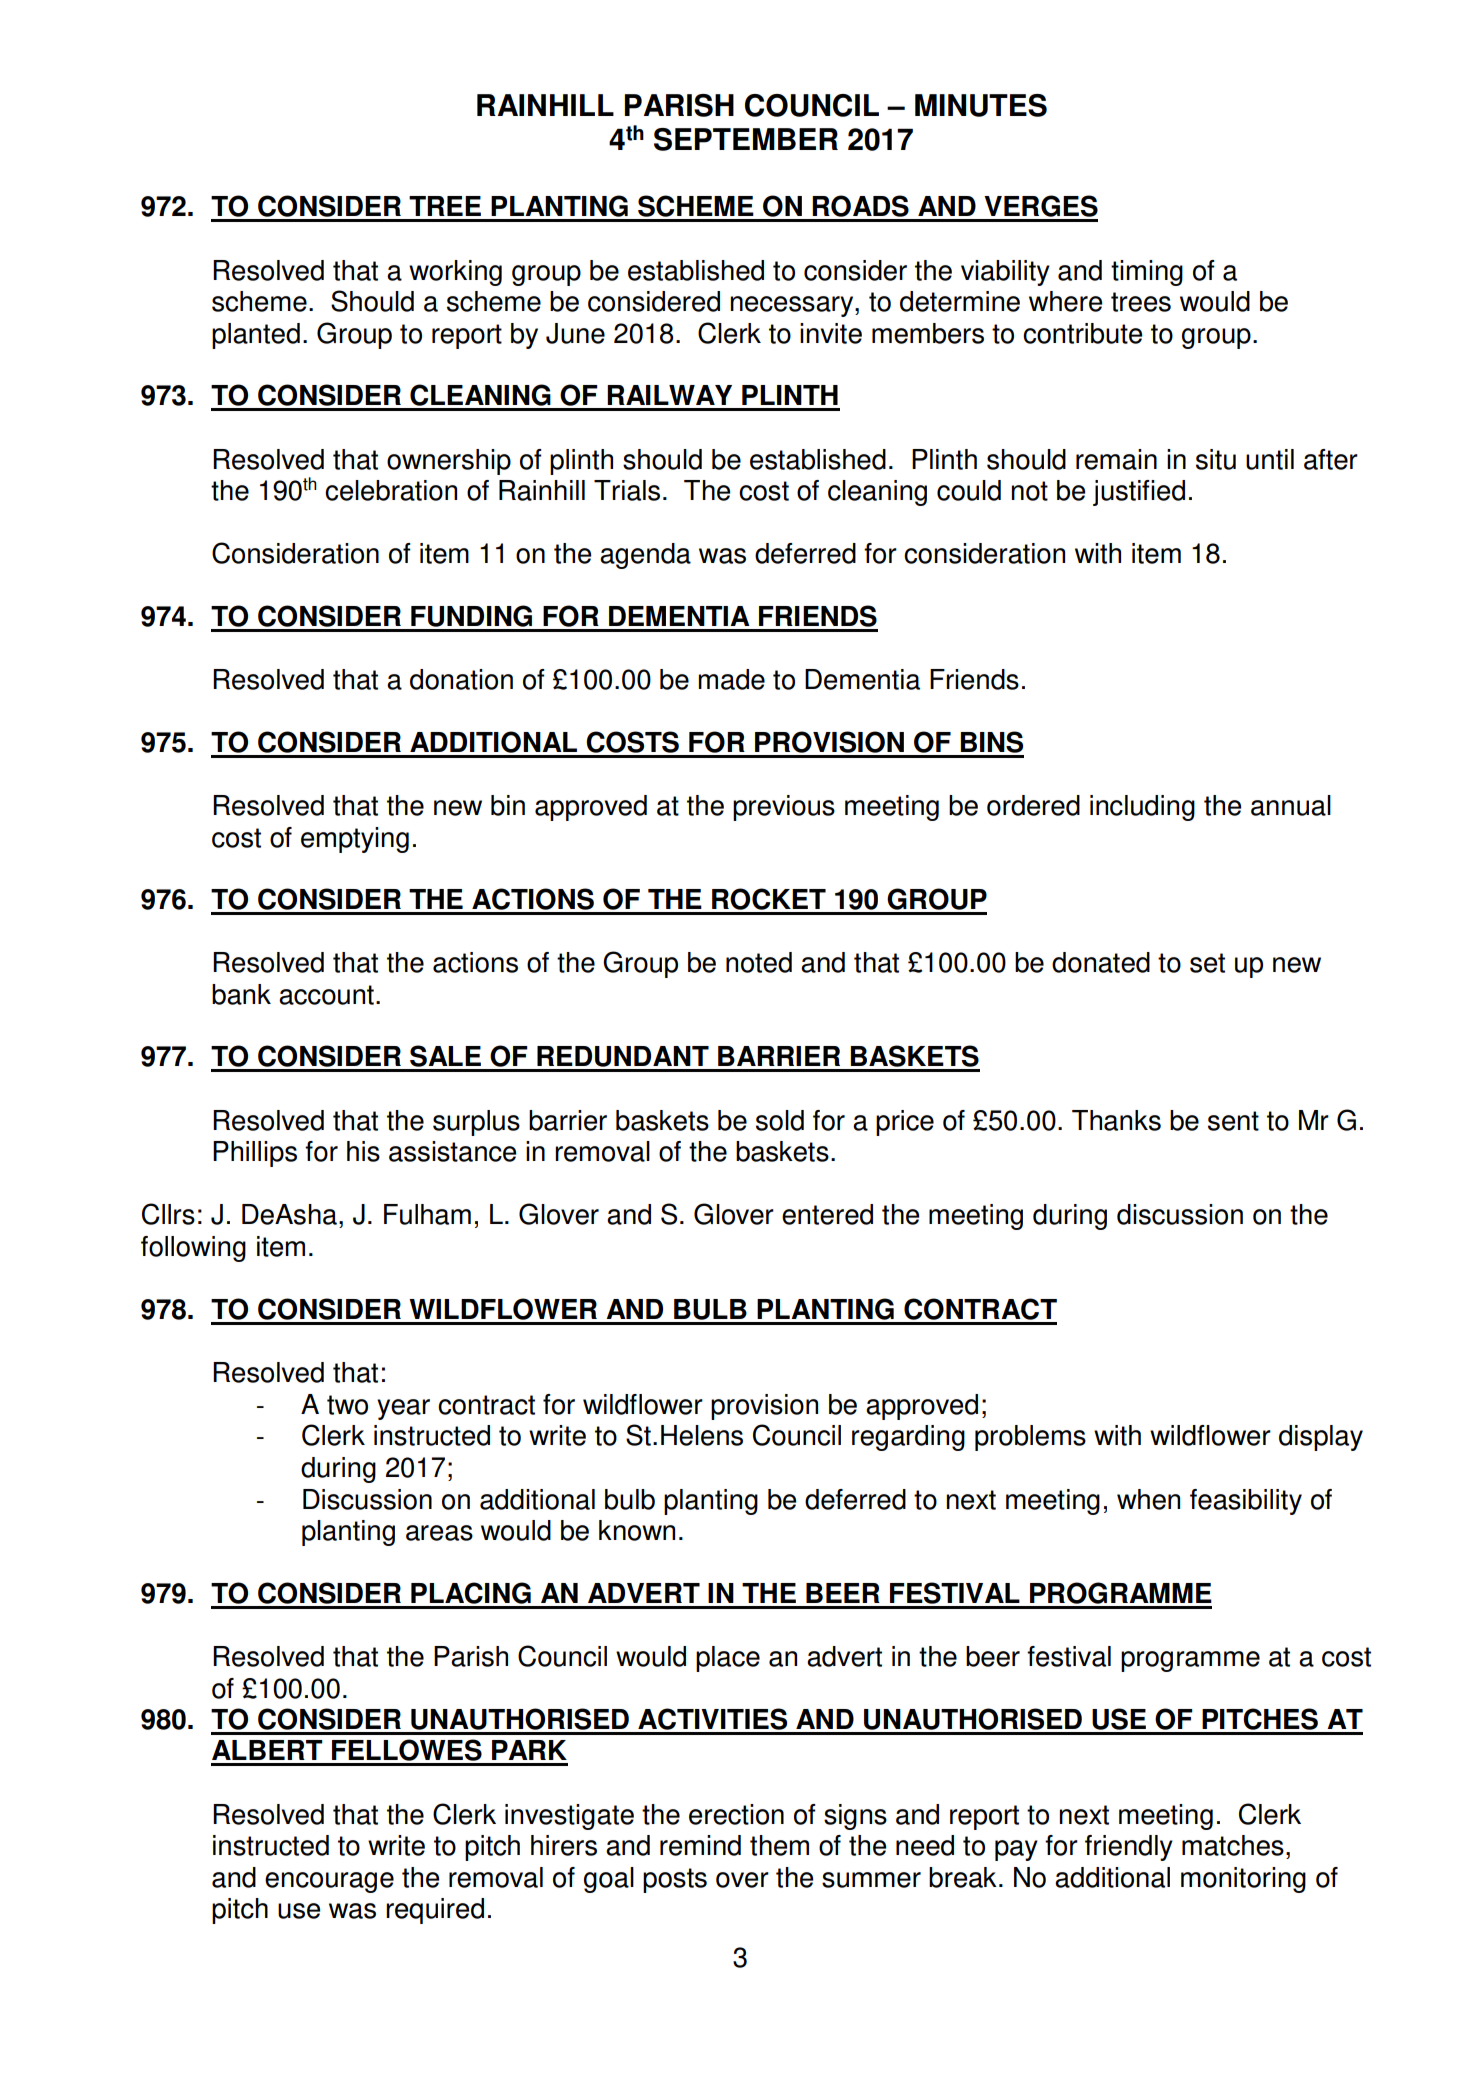 Image resolution: width=1481 pixels, height=2096 pixels. Describe the element at coordinates (1216, 459) in the document. I see `situ` at that location.
